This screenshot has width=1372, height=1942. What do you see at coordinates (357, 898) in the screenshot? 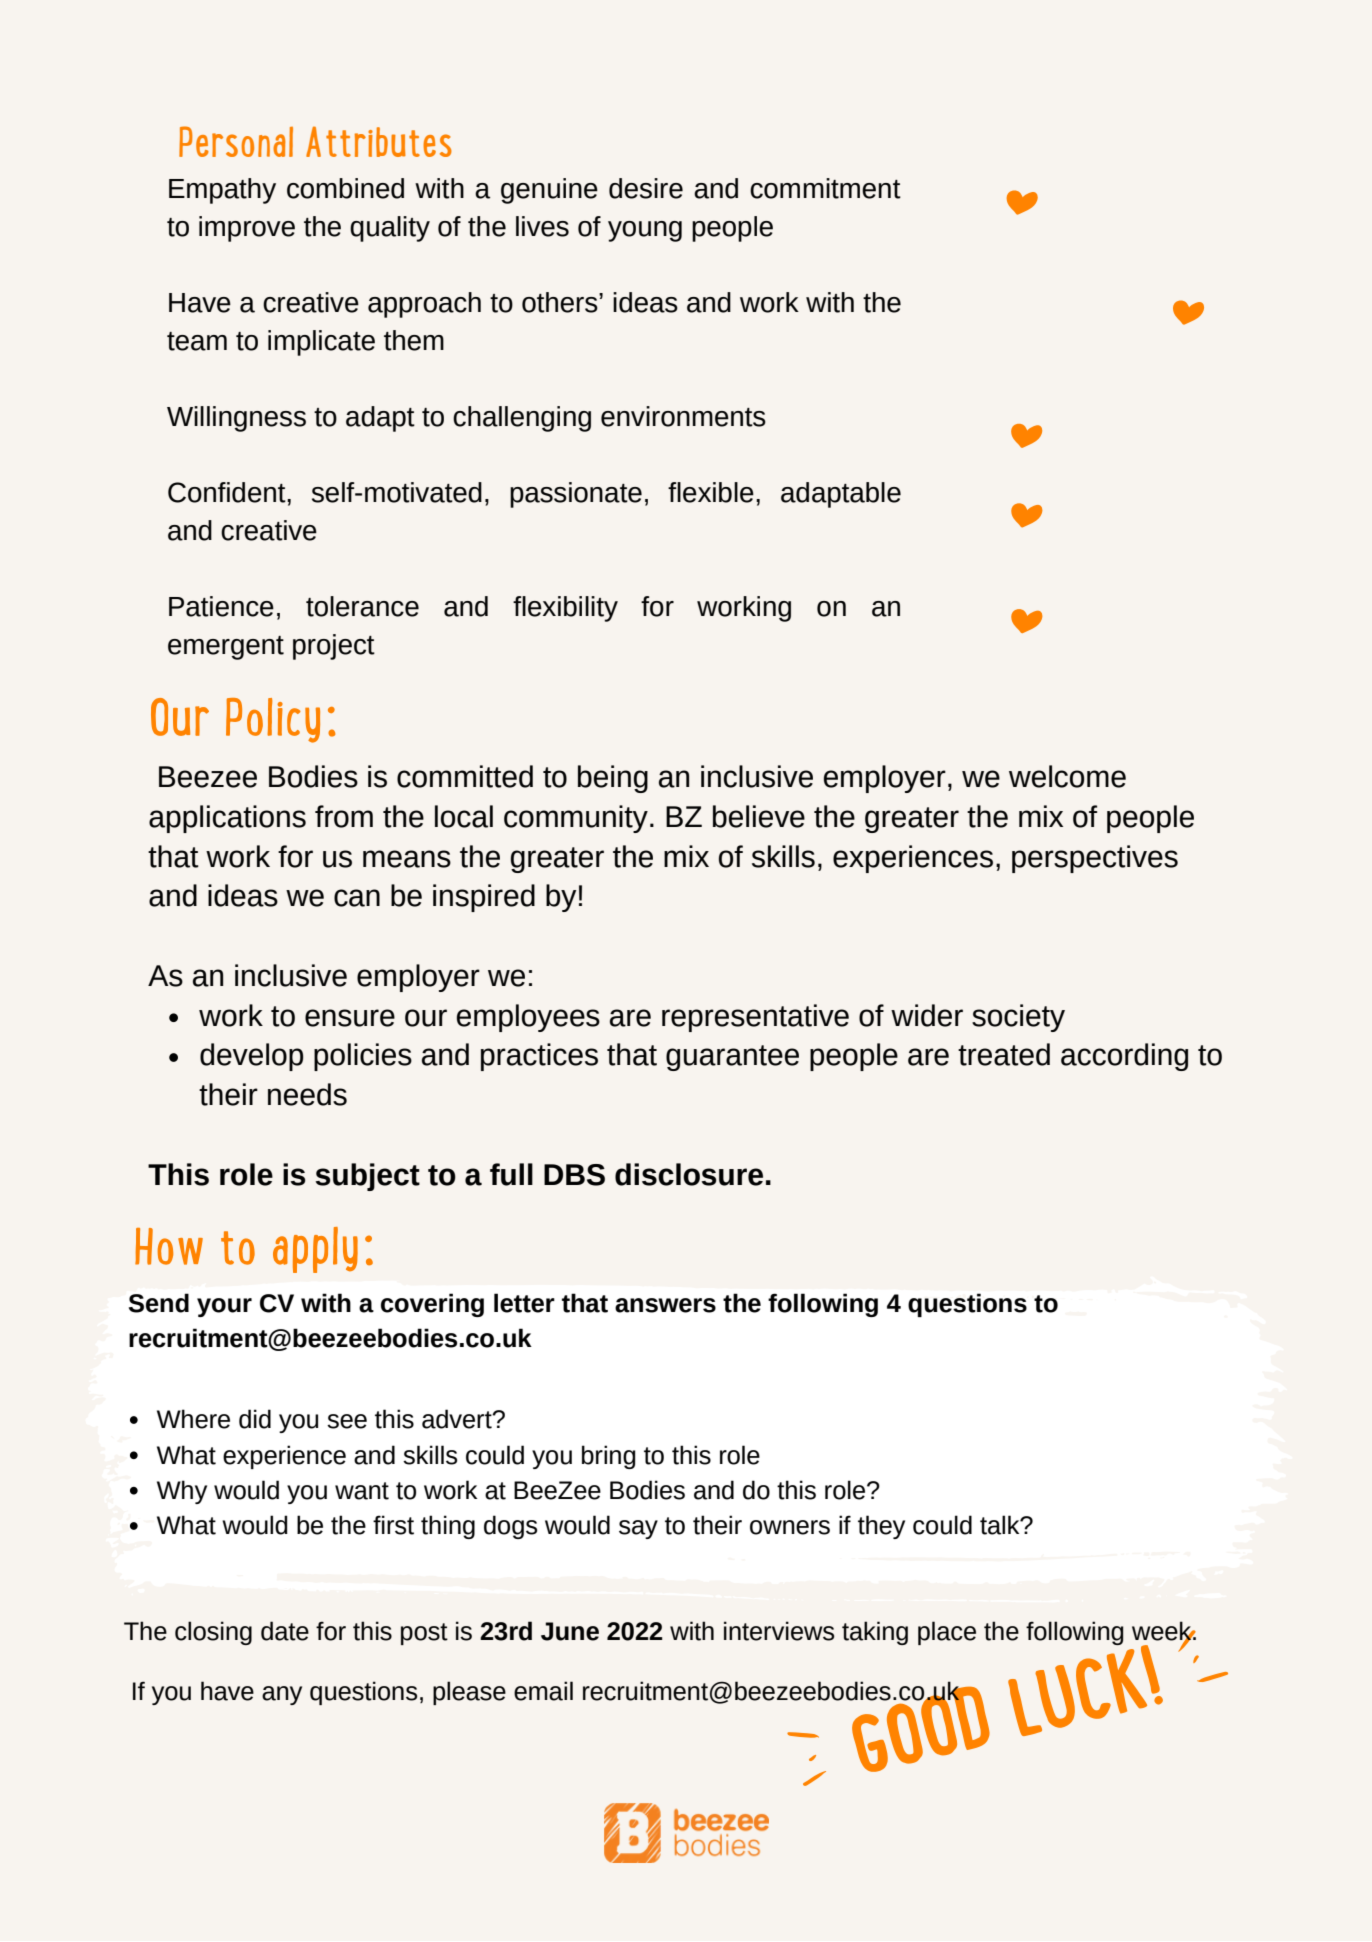
I see `can` at bounding box center [357, 898].
